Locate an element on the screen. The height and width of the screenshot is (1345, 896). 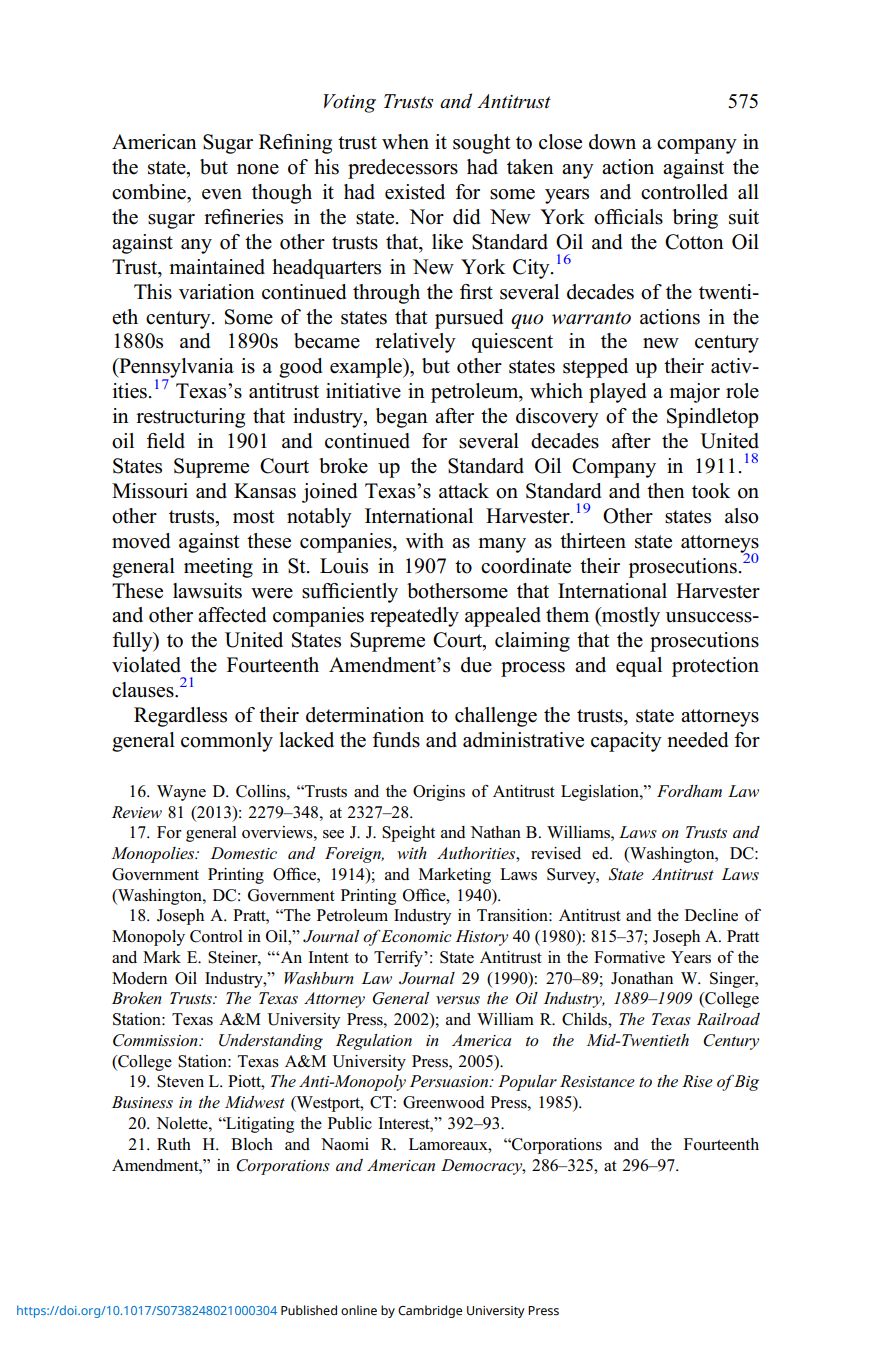
none is located at coordinates (258, 169).
